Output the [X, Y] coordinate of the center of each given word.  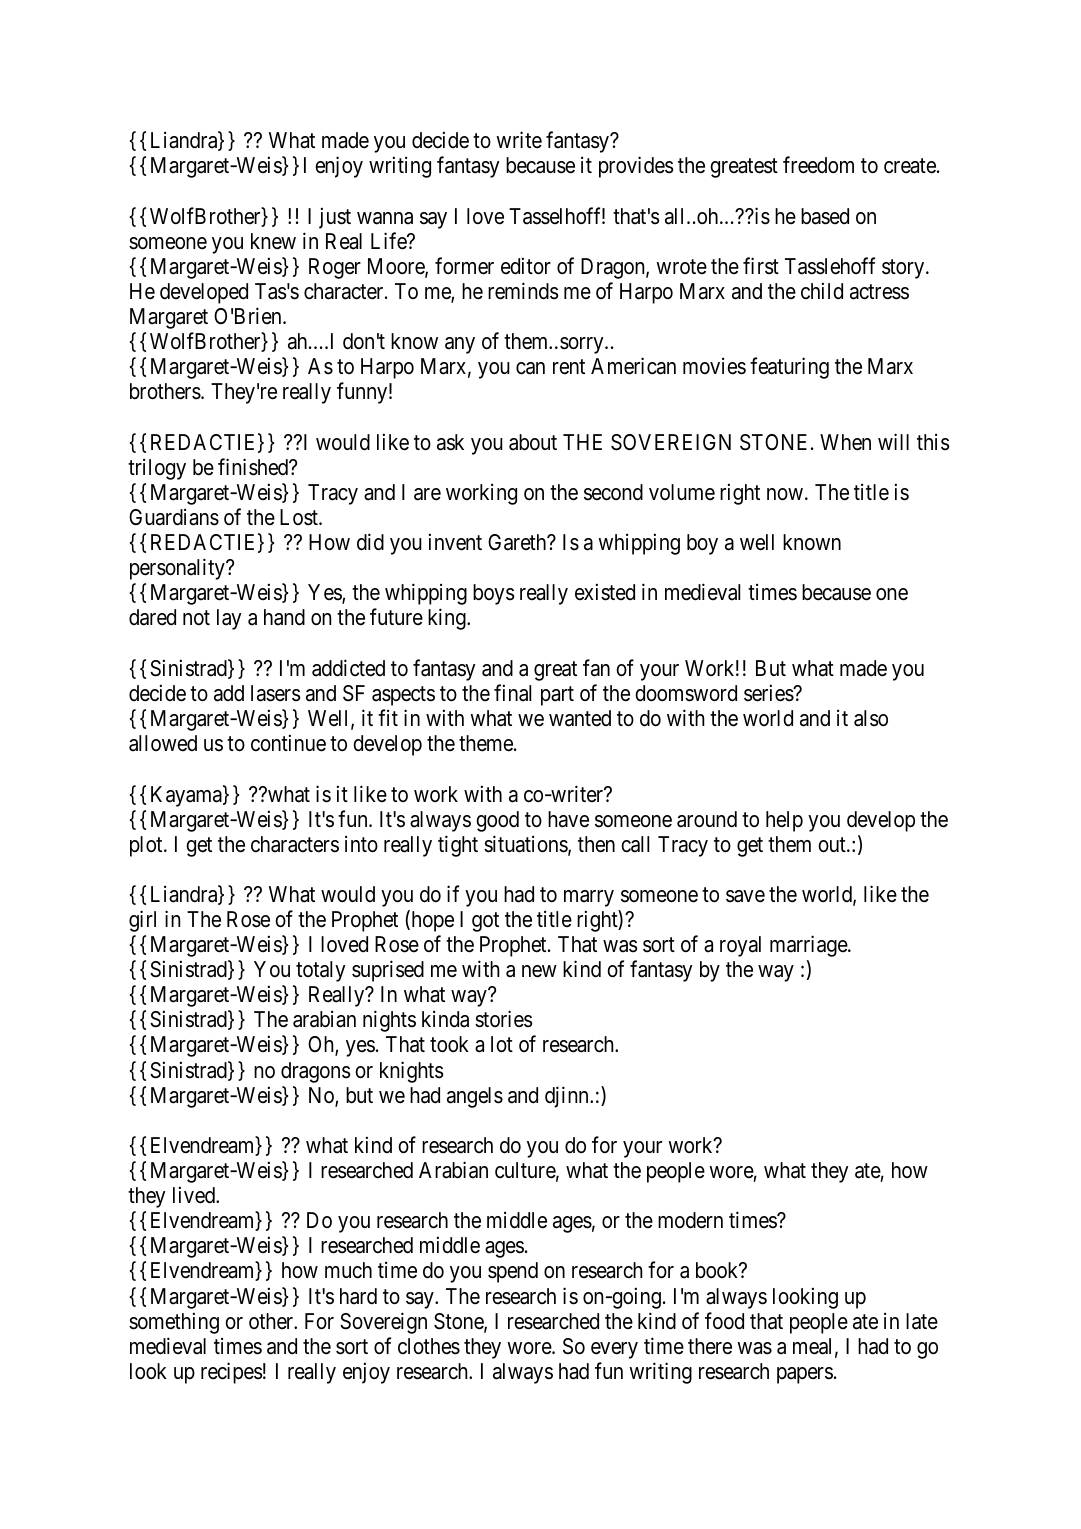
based [825, 216]
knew [273, 241]
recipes [232, 1373]
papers [805, 1375]
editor [526, 266]
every [614, 1350]
